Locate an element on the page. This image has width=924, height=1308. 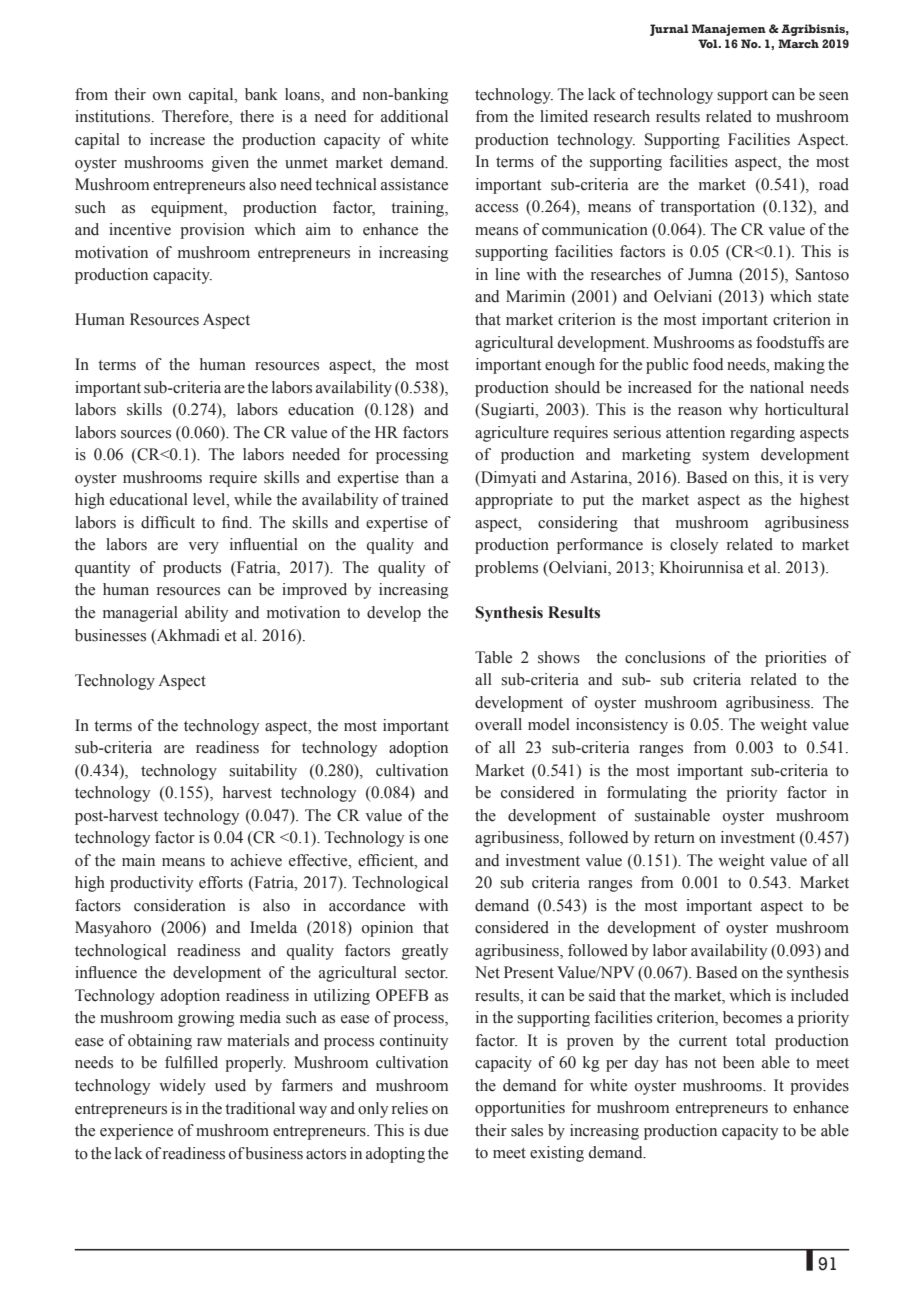
due is located at coordinates (436, 1130).
